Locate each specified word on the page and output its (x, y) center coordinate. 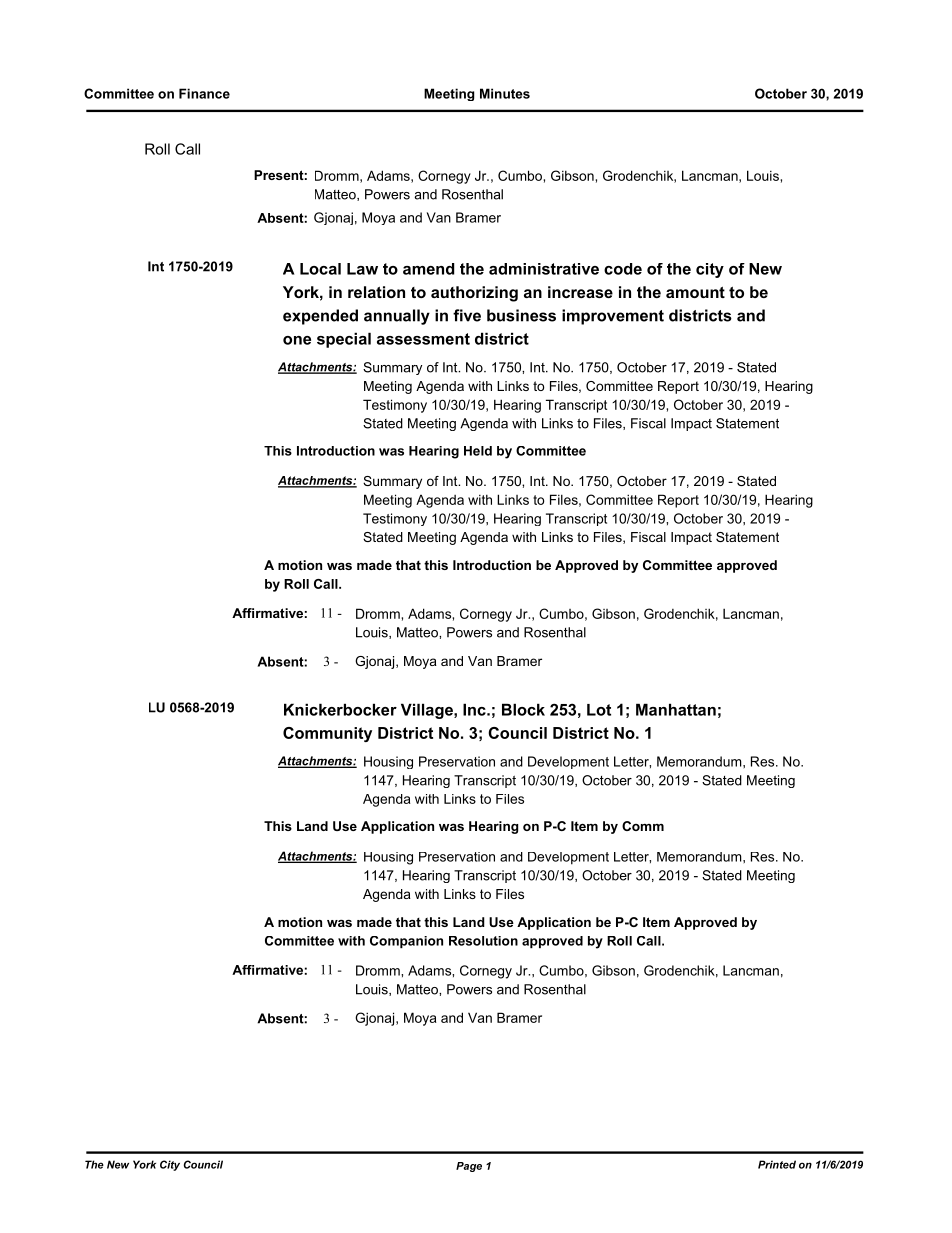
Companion (406, 942)
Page (469, 1167)
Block (523, 709)
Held (478, 451)
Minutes (505, 93)
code (623, 269)
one (297, 340)
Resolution (483, 941)
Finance (204, 93)
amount (695, 292)
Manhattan (676, 709)
